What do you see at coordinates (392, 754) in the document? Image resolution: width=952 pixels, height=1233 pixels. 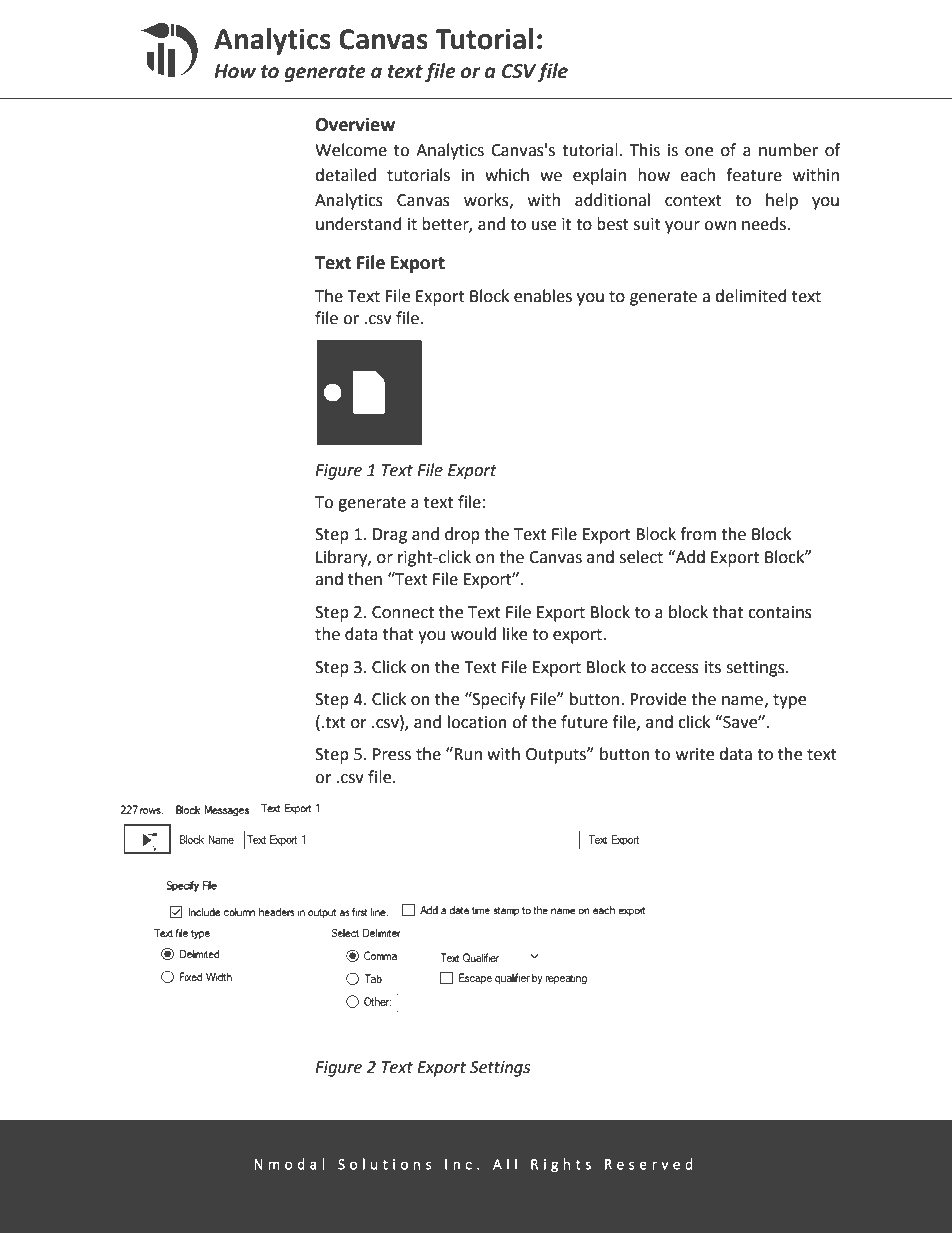 I see `Press` at bounding box center [392, 754].
